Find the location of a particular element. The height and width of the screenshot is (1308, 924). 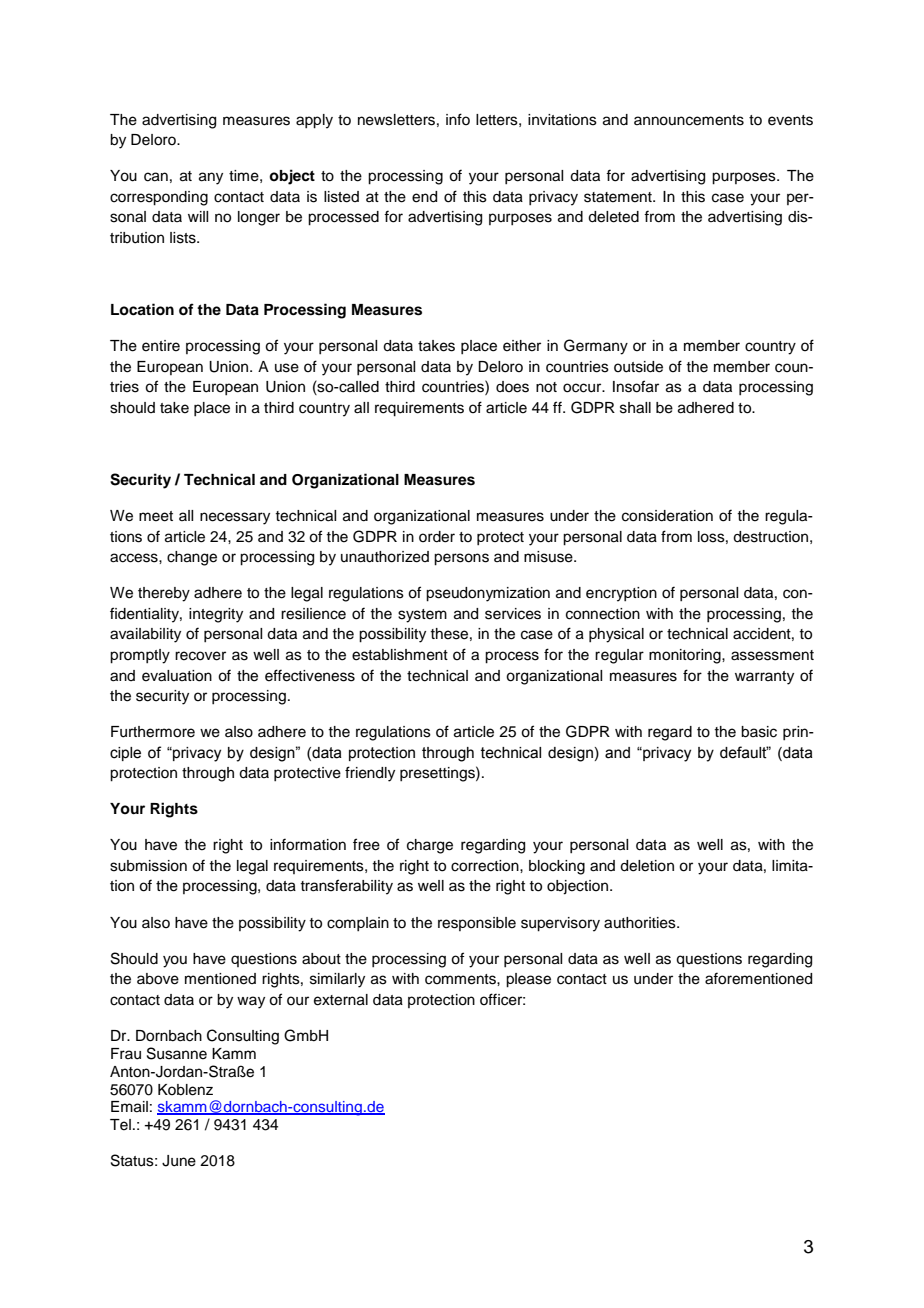

monitoring is located at coordinates (686, 656).
